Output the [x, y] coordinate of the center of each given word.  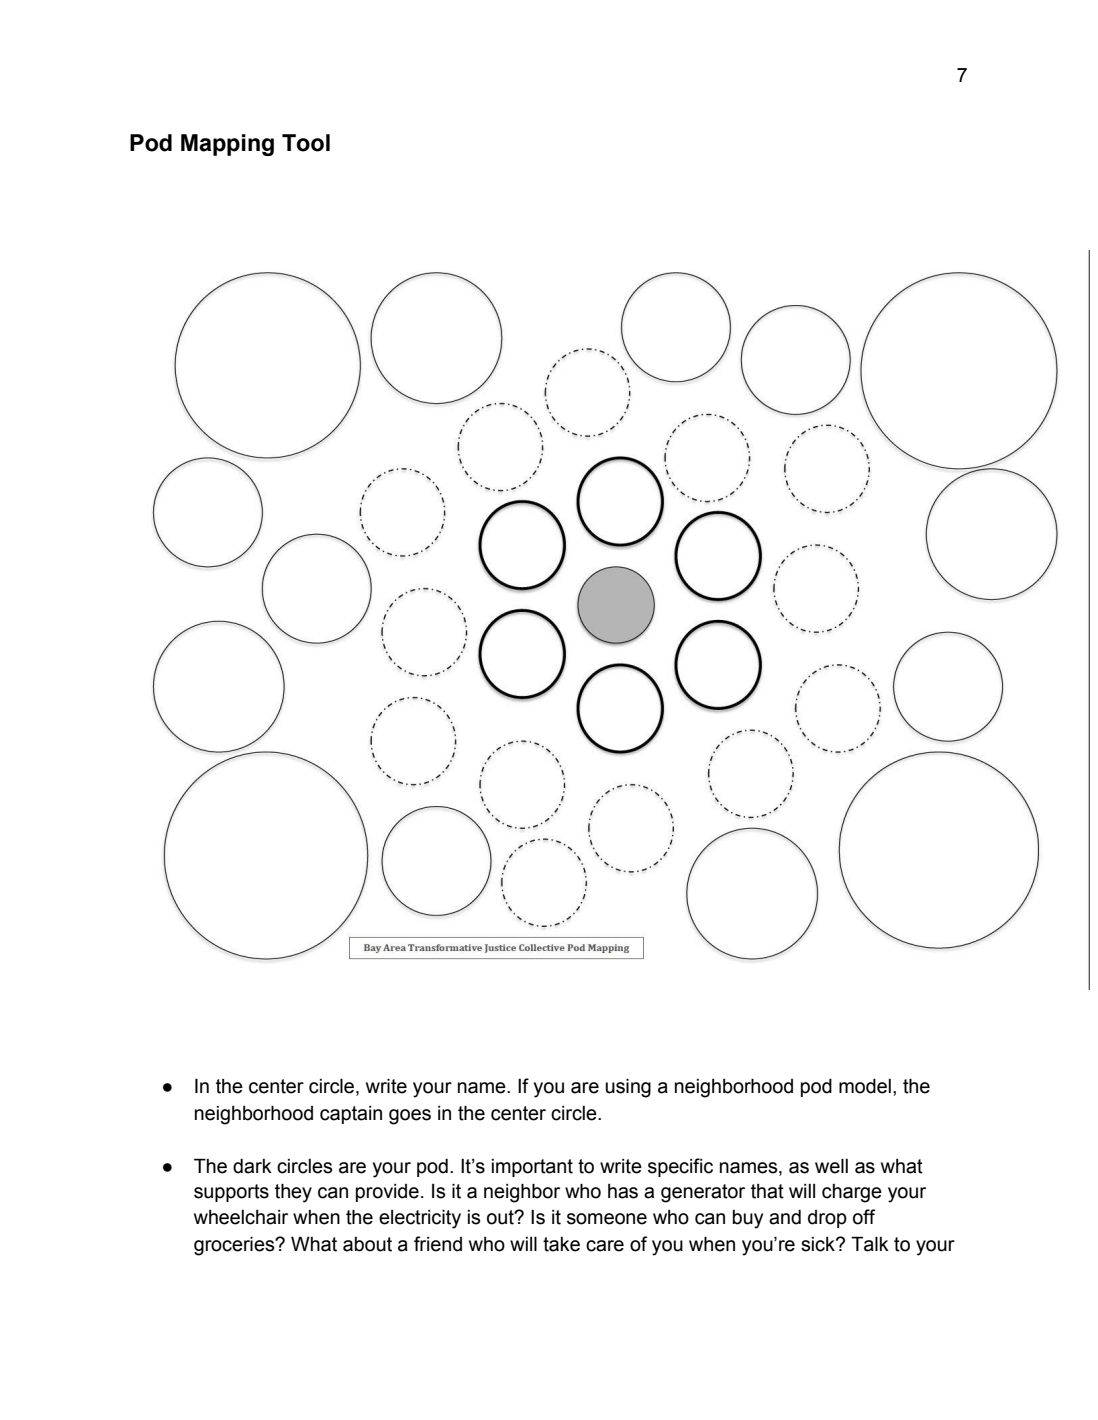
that [767, 1191]
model [865, 1086]
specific [680, 1167]
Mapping [227, 145]
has [623, 1191]
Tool [306, 143]
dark [252, 1166]
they [293, 1193]
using [628, 1088]
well [831, 1166]
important [532, 1168]
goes [410, 1117]
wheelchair [241, 1217]
